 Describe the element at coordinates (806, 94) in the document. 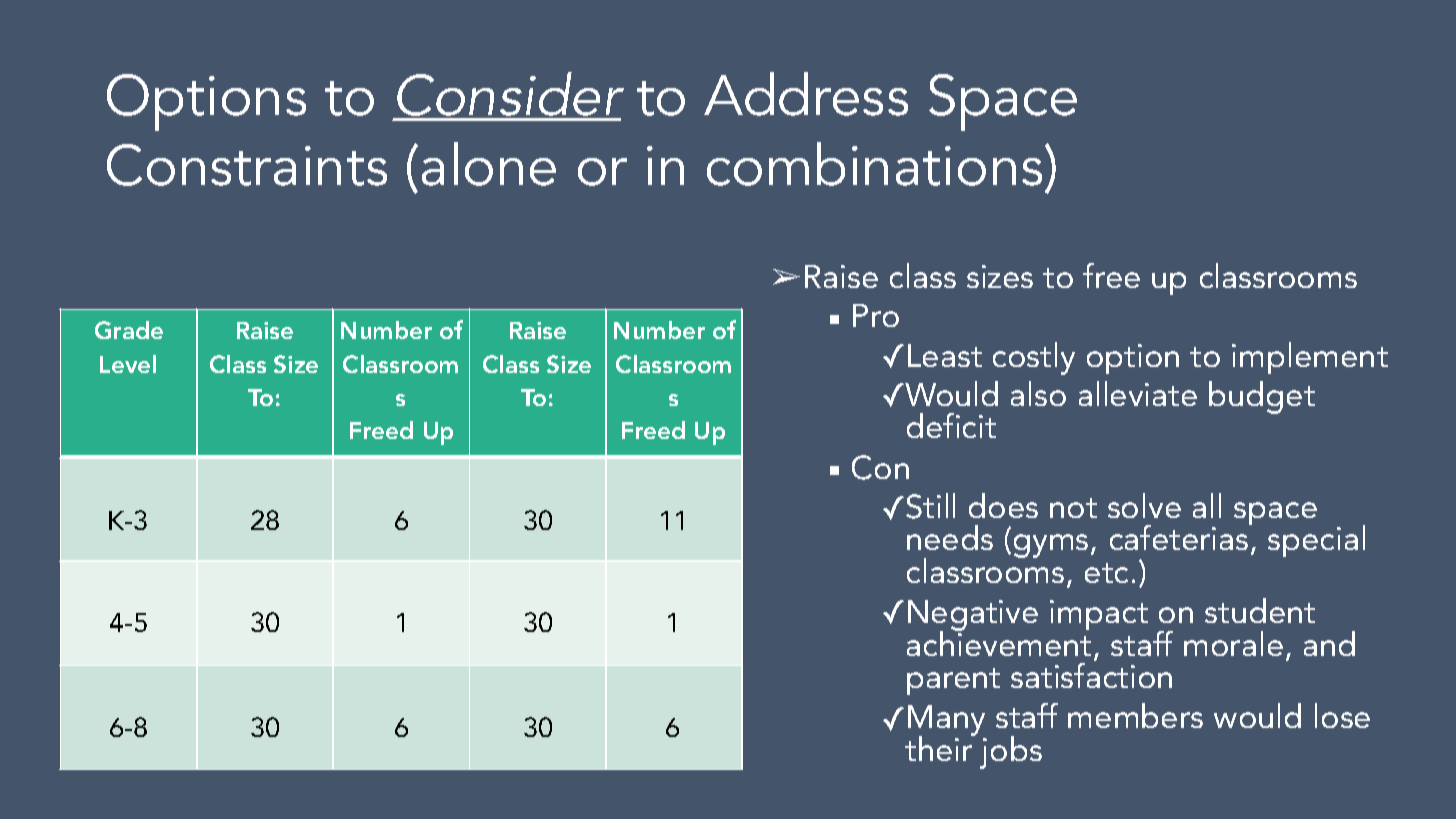

I see `Address` at that location.
